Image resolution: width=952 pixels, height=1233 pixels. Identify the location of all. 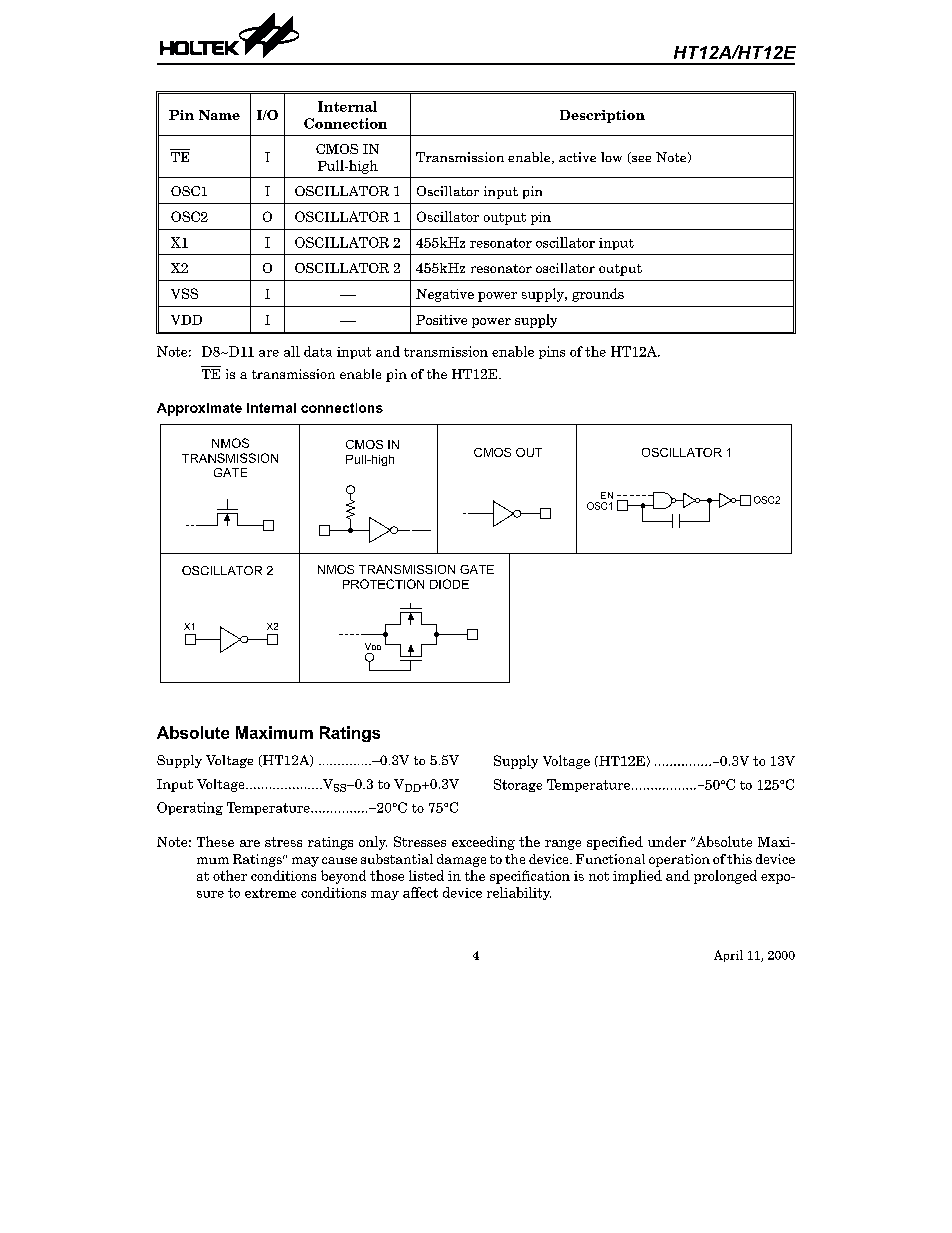
(292, 351).
